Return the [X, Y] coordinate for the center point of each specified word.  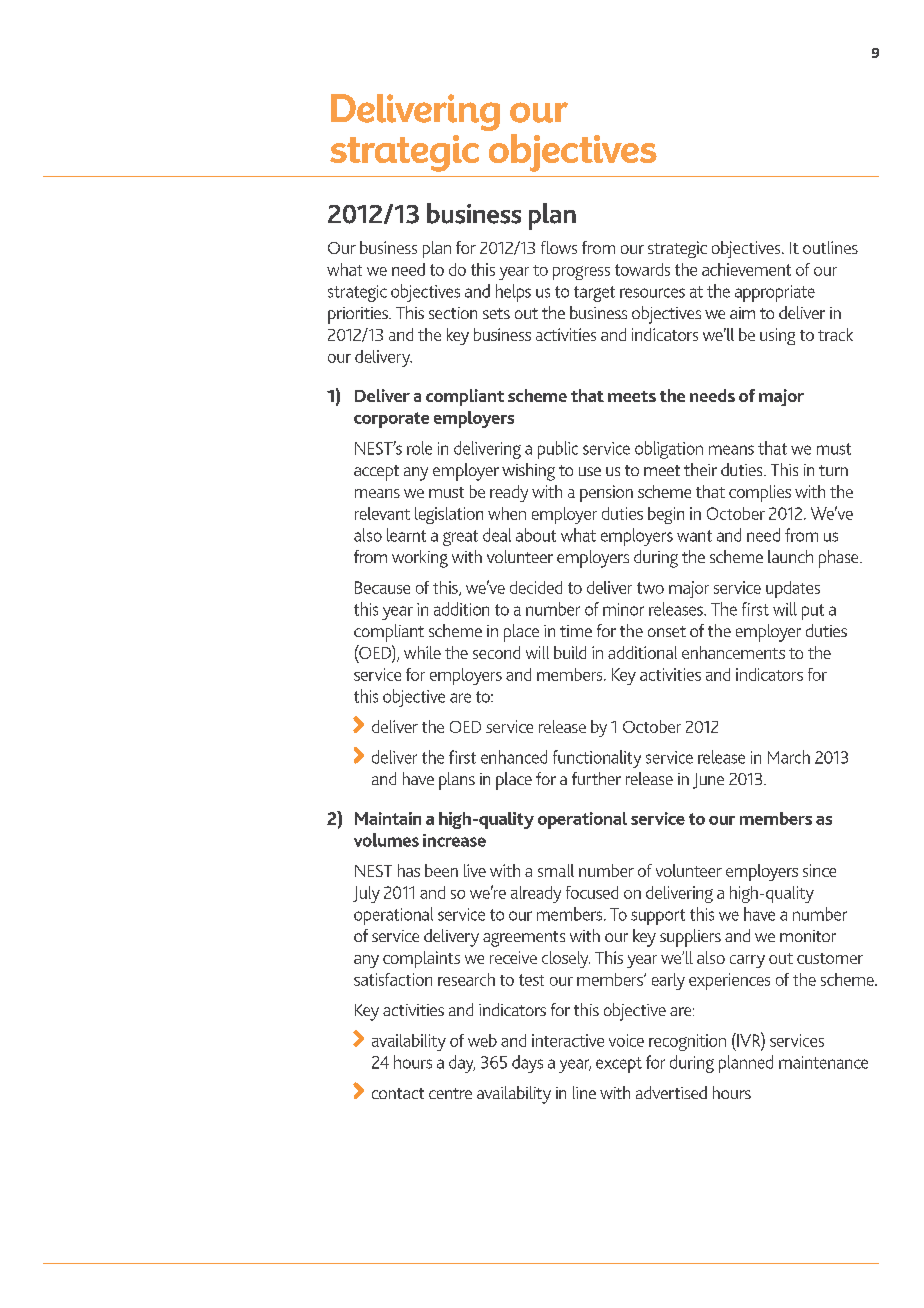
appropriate [775, 293]
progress [581, 273]
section [453, 313]
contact [398, 1093]
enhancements [733, 652]
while [422, 652]
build [570, 652]
